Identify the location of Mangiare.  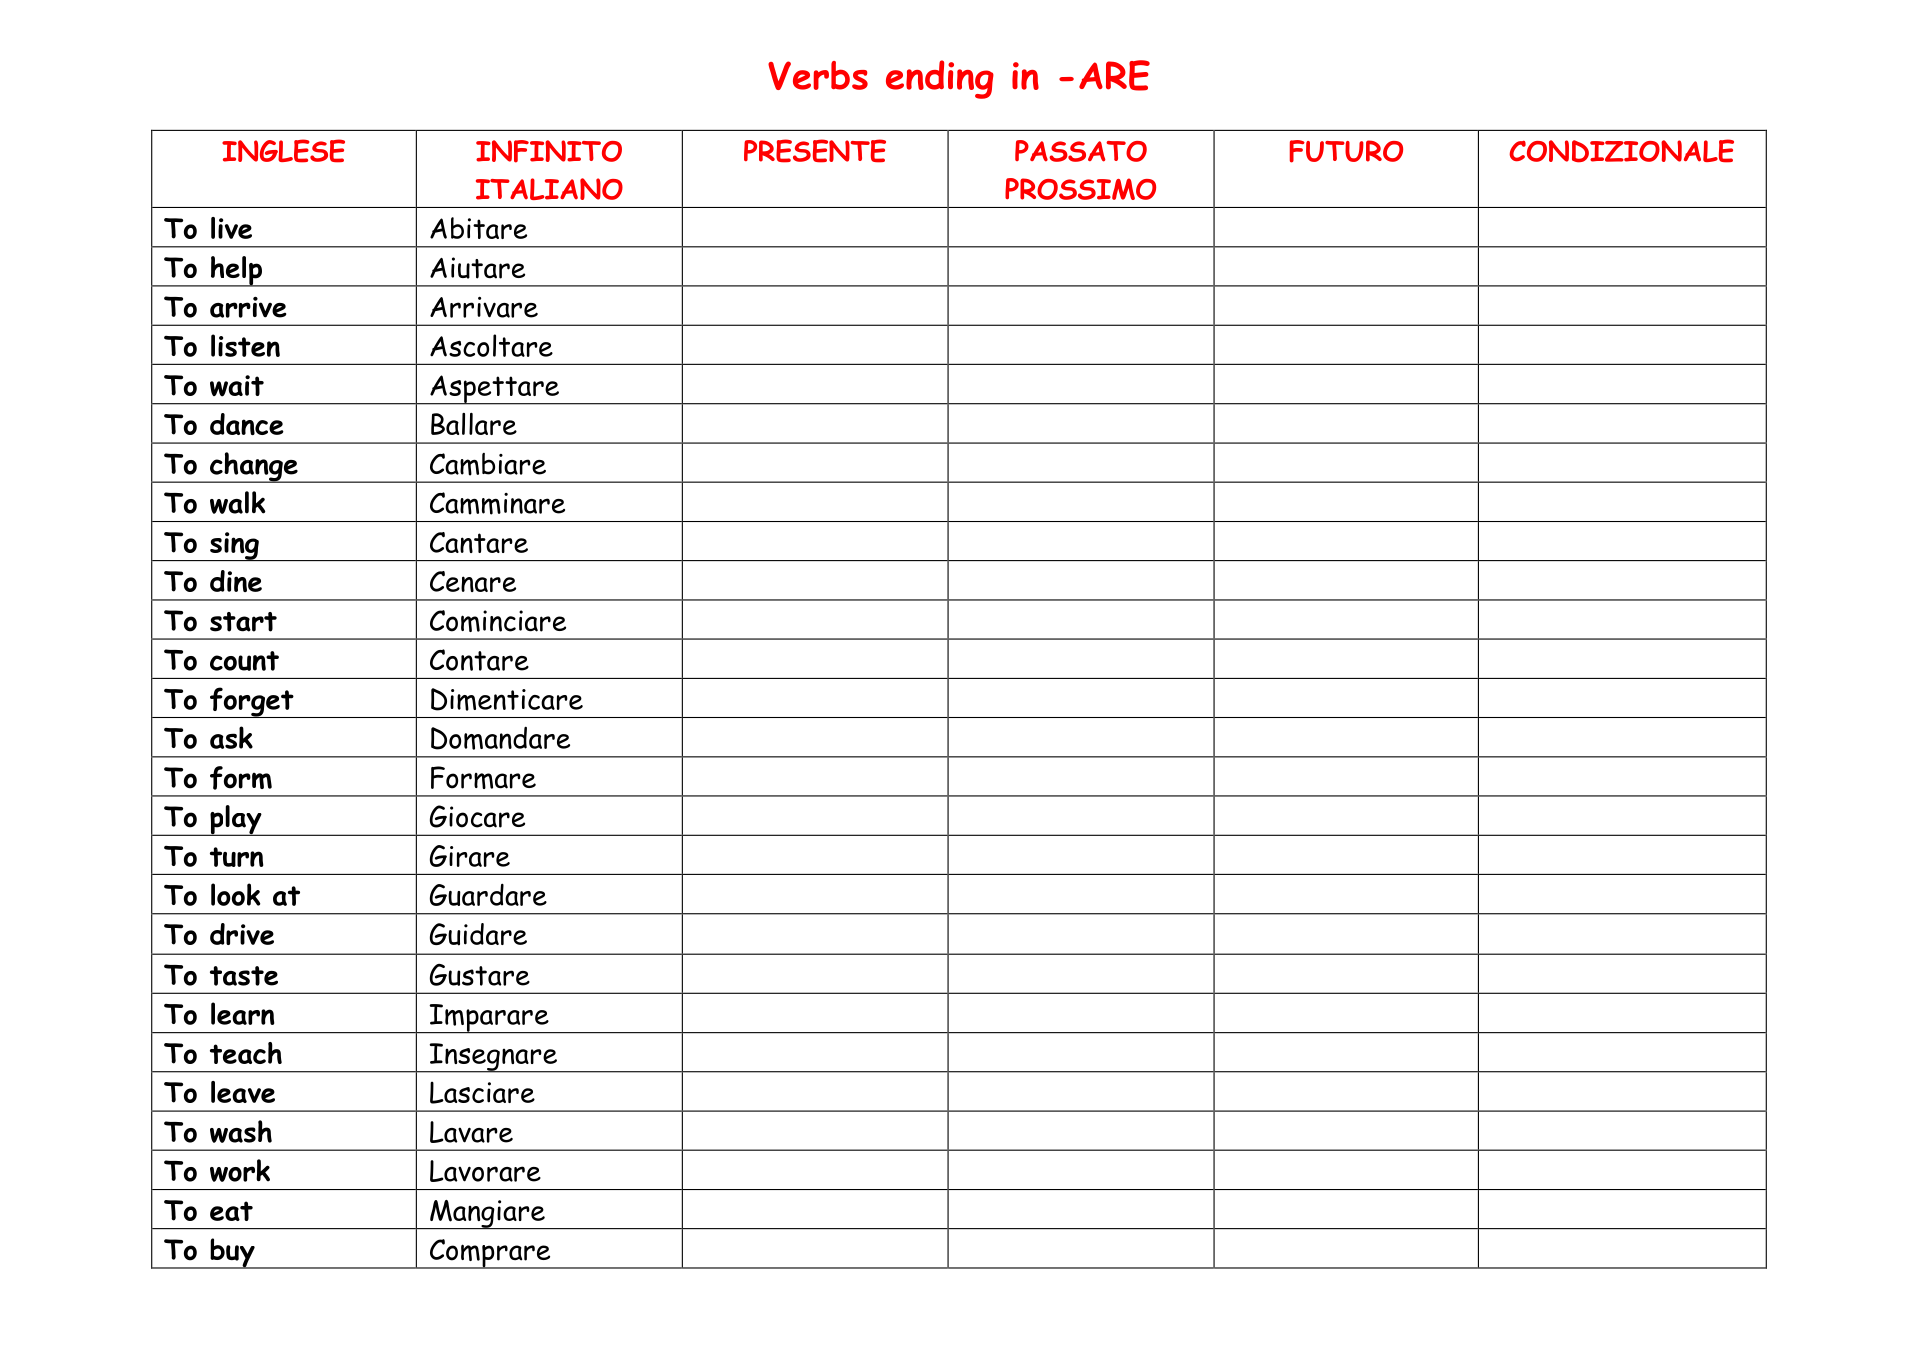
(487, 1214).
